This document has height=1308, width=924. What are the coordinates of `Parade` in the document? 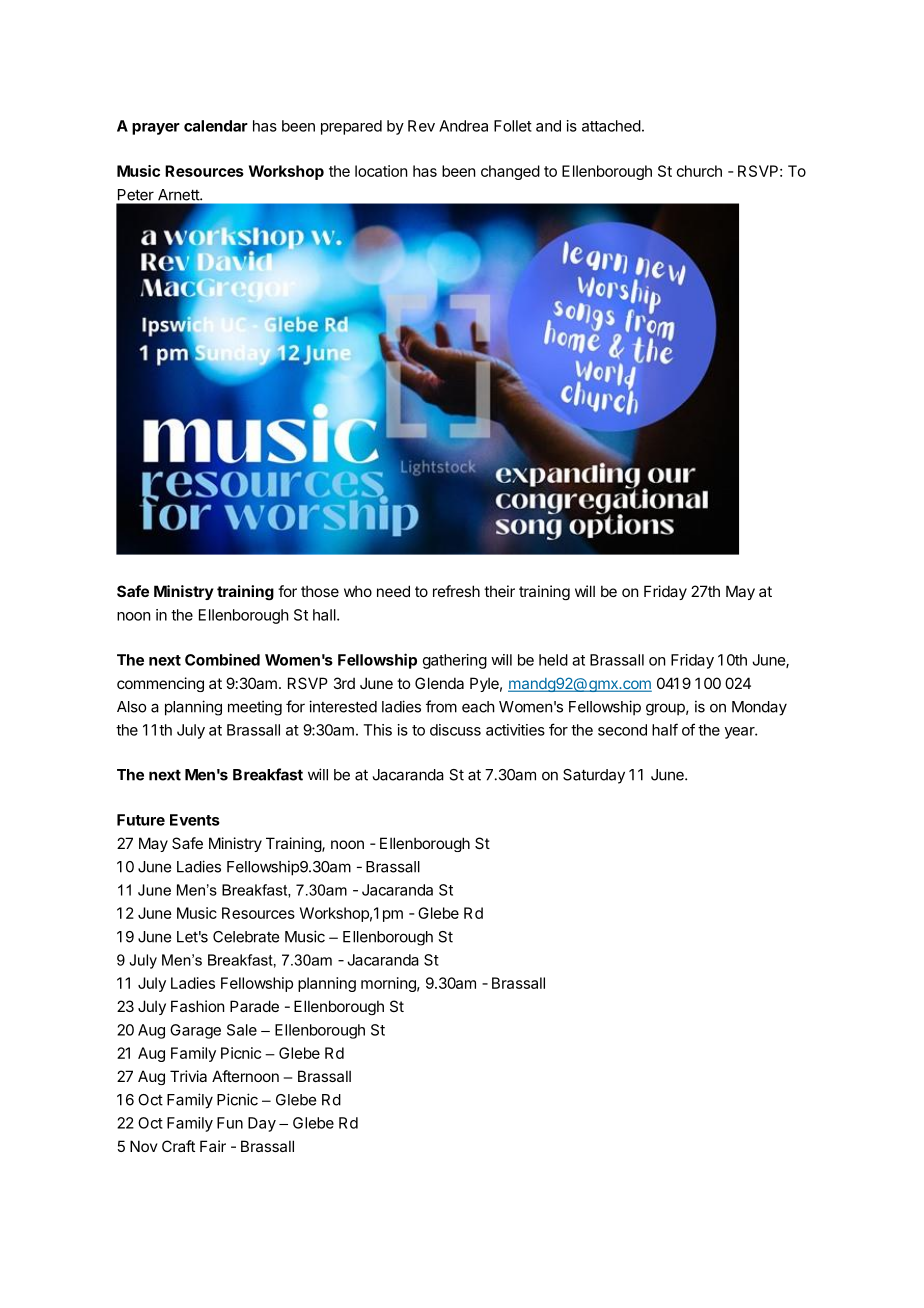 It's located at (254, 1006).
